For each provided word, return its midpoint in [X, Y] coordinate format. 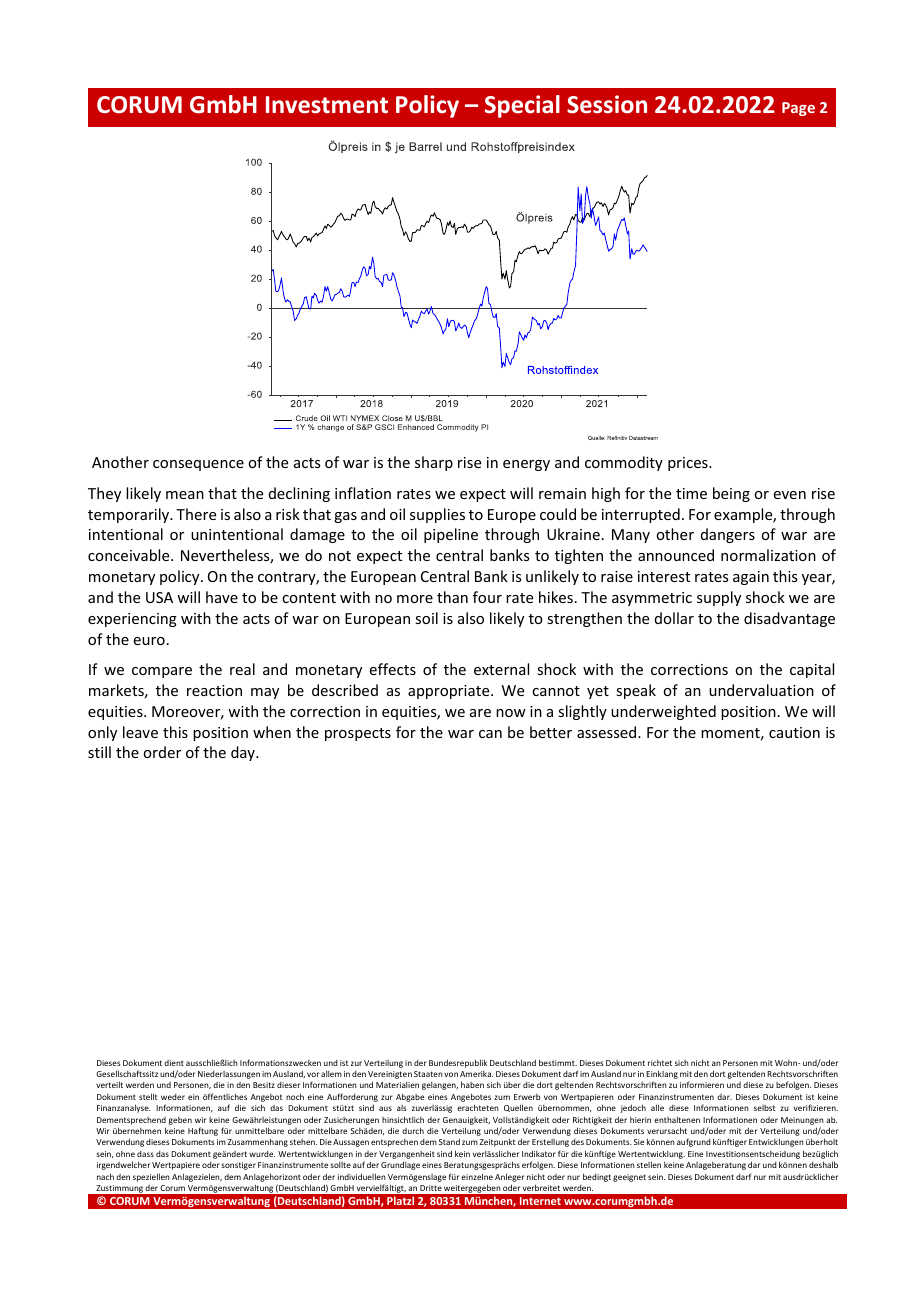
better [551, 732]
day [244, 753]
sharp [434, 463]
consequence [198, 465]
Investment [327, 105]
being [731, 494]
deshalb [823, 1164]
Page [798, 109]
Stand [449, 1141]
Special [522, 106]
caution [794, 732]
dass [145, 1154]
